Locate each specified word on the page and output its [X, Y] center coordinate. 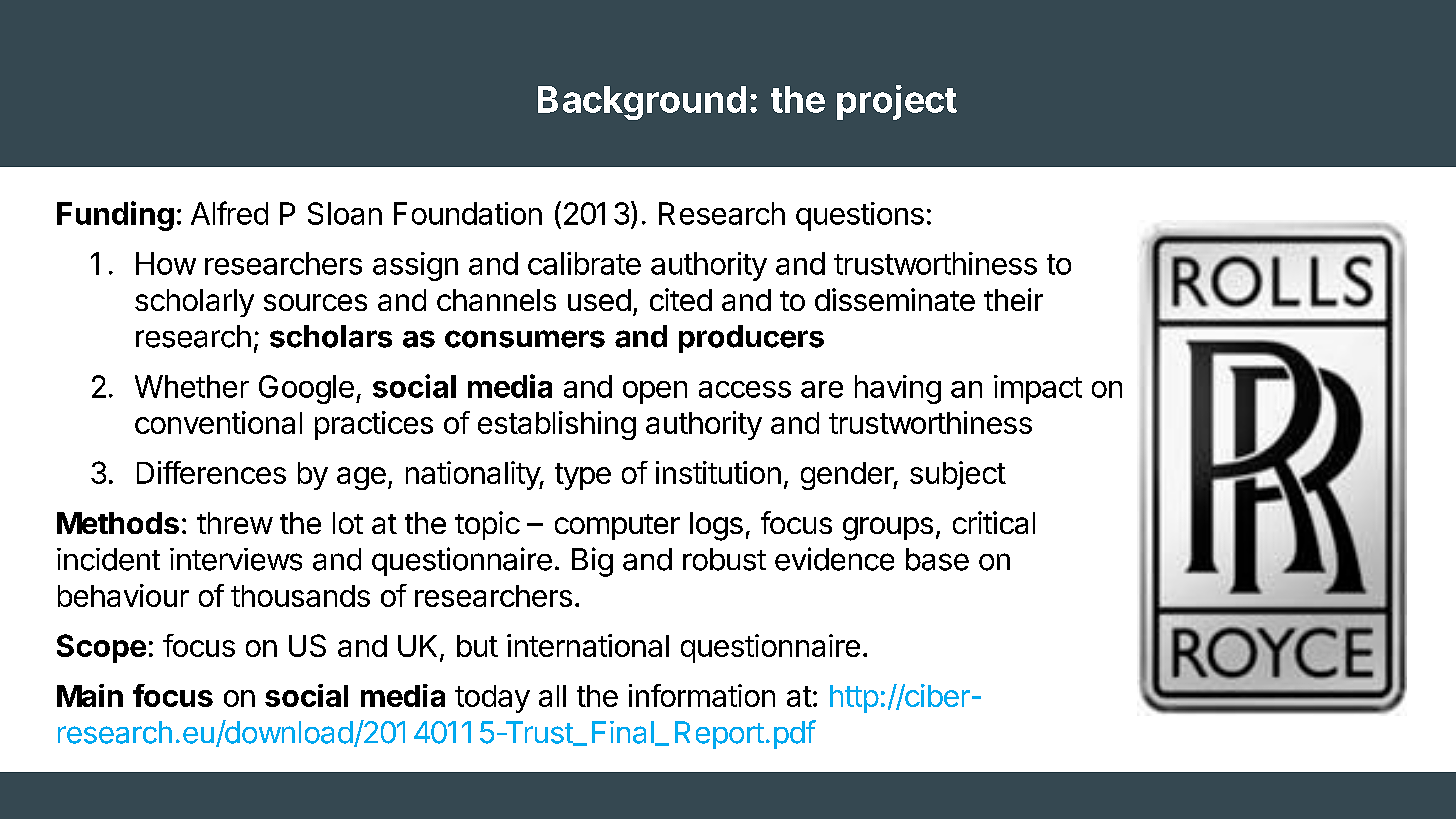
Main [90, 695]
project [897, 102]
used [599, 300]
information [702, 695]
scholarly [194, 303]
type [583, 476]
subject [958, 475]
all [552, 696]
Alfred [229, 213]
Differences [211, 472]
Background [642, 103]
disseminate [895, 299]
